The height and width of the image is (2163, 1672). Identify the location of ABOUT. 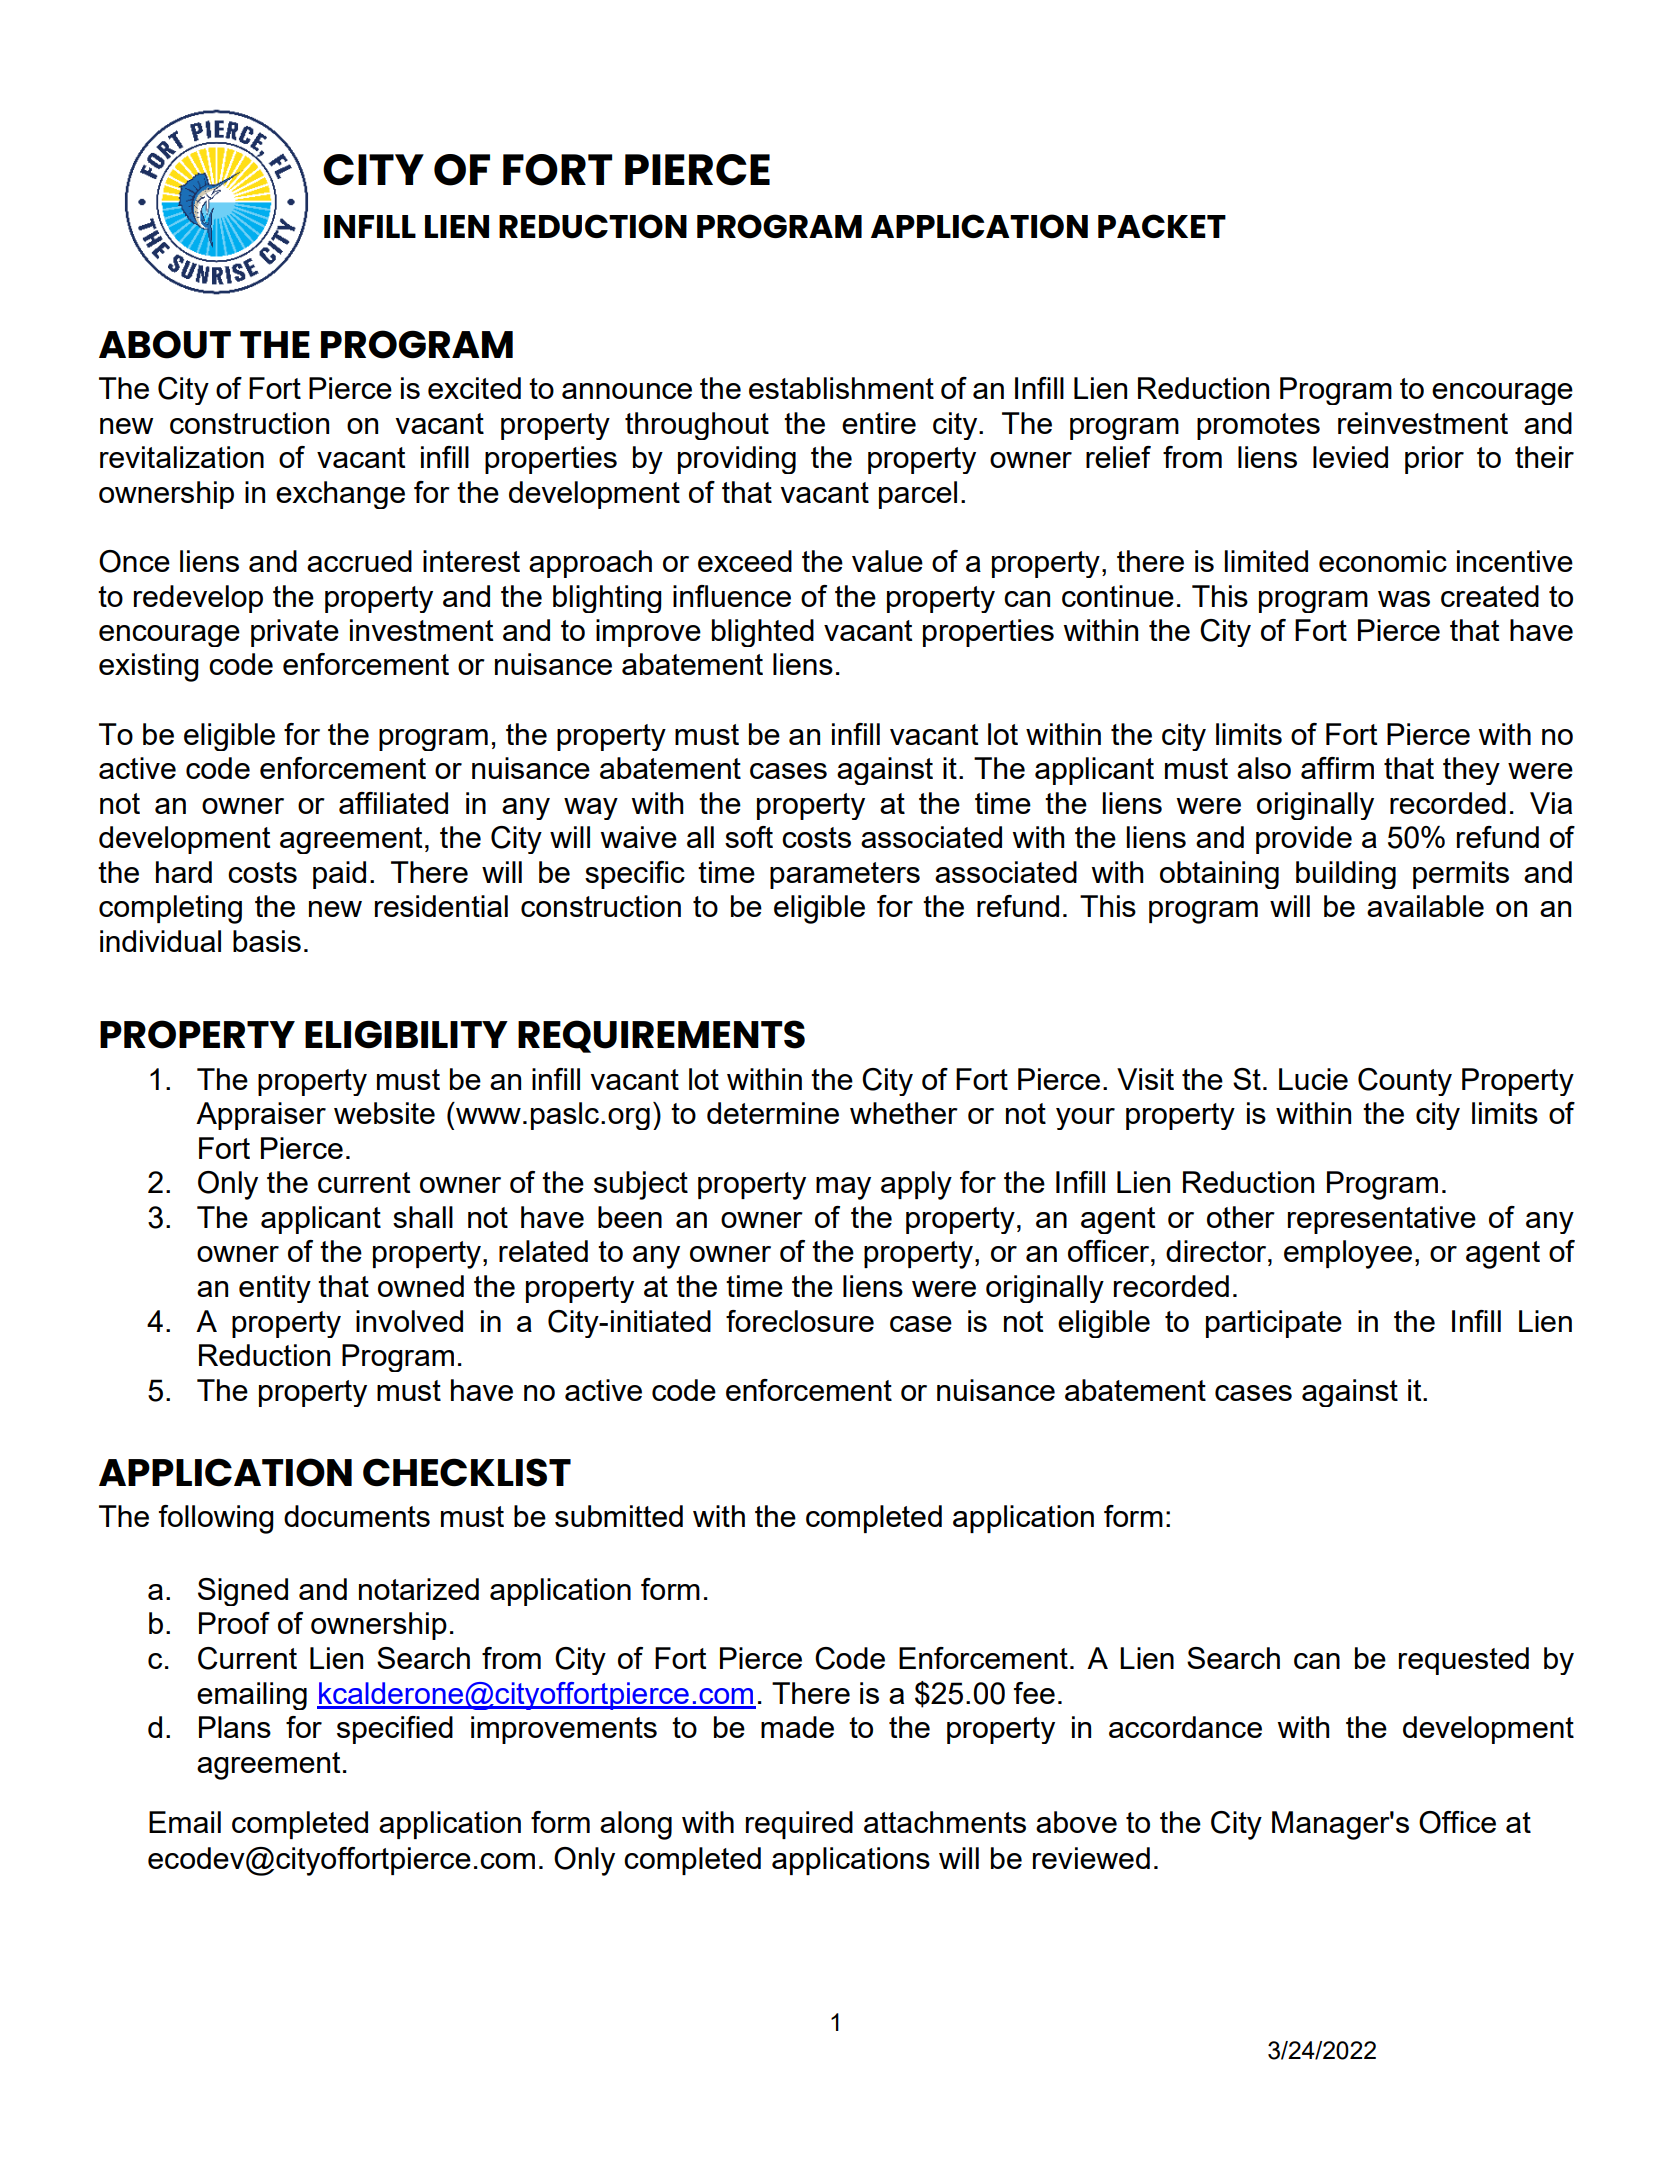
(165, 344).
